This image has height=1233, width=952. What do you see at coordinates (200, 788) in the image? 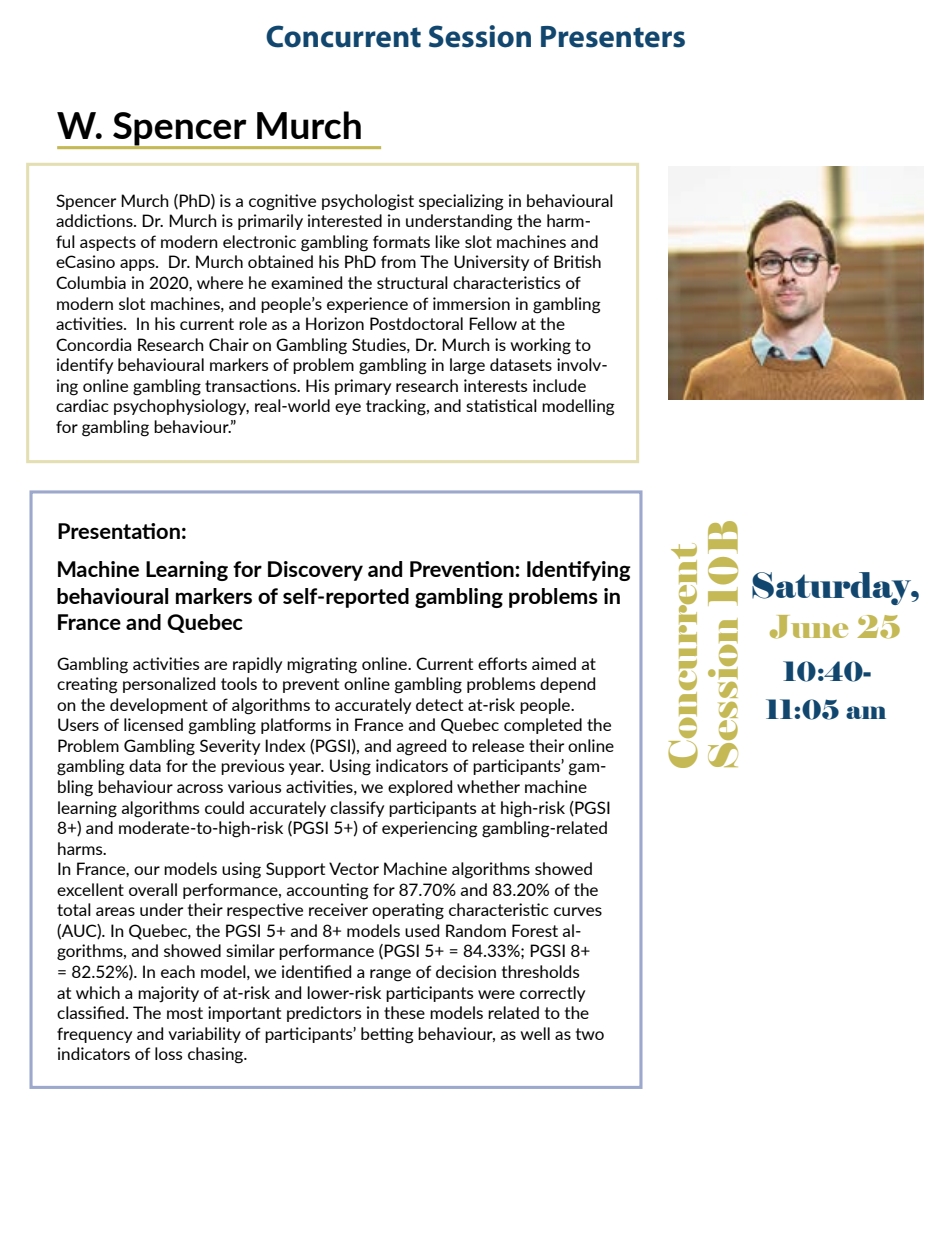
I see `across` at bounding box center [200, 788].
